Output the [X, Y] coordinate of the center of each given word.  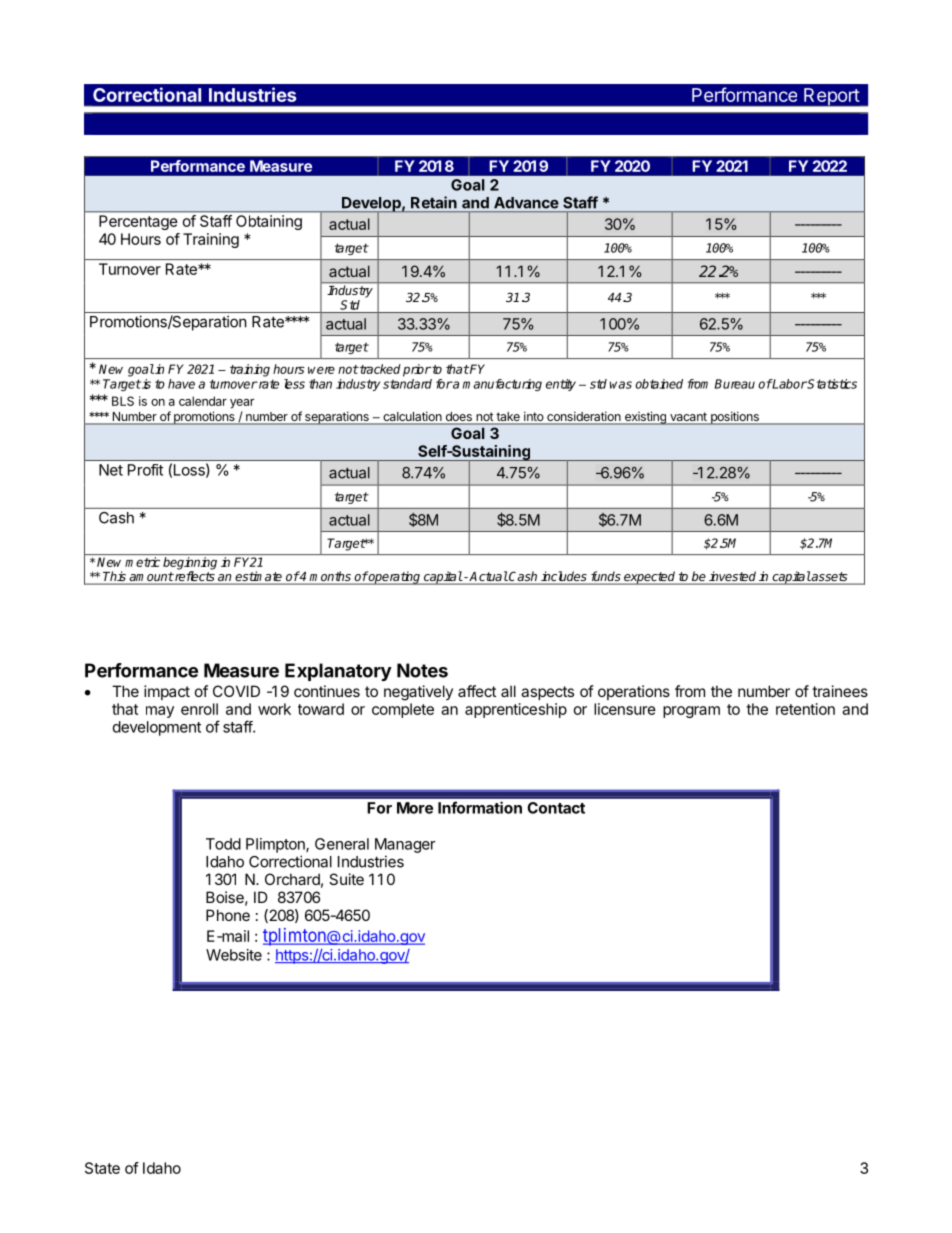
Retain [434, 202]
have [181, 384]
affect [477, 691]
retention [805, 709]
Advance [526, 203]
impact [167, 692]
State [102, 1168]
